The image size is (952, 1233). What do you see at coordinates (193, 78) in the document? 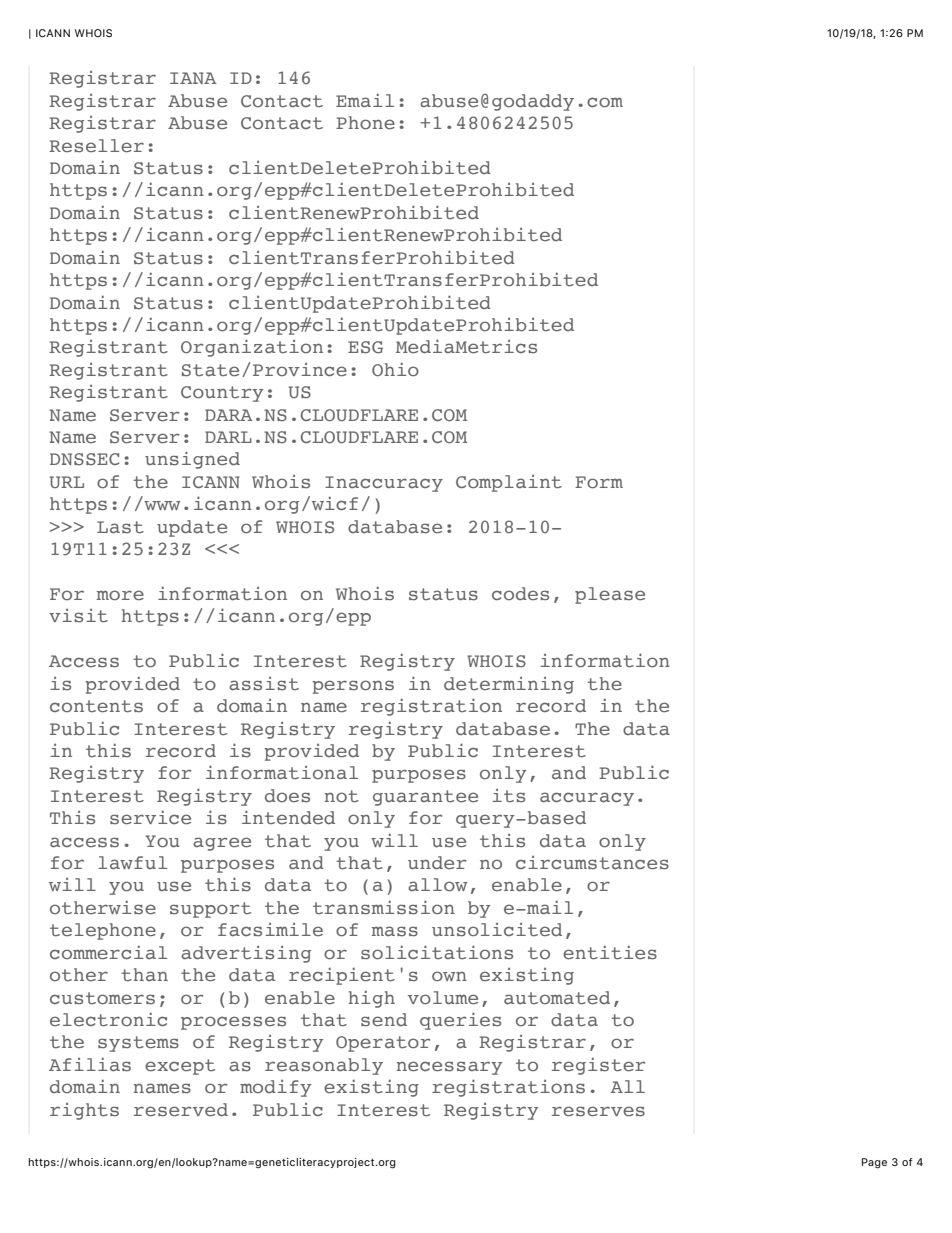
I see `IANA` at bounding box center [193, 78].
